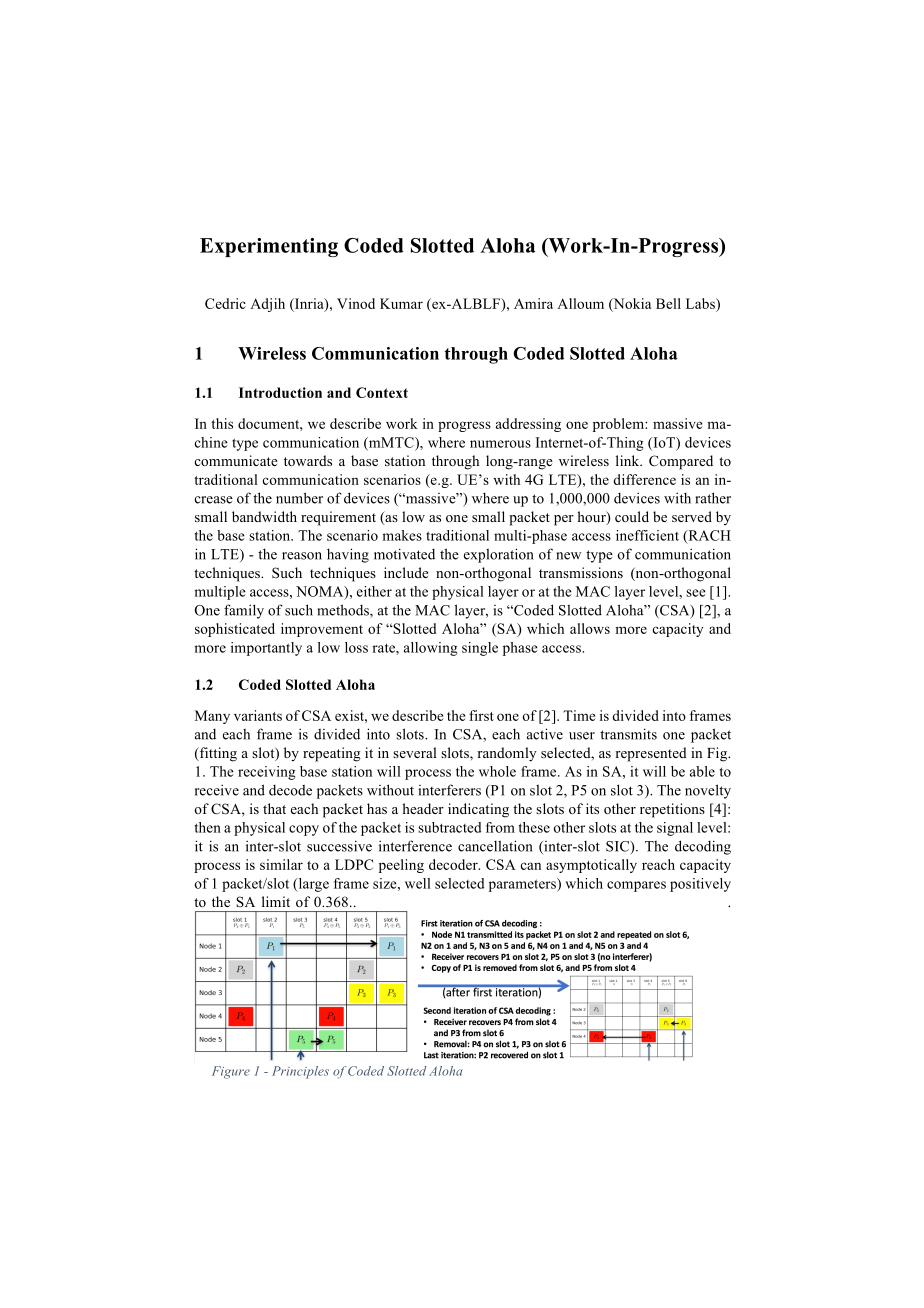 The width and height of the document is (924, 1308). I want to click on difference, so click(644, 479).
